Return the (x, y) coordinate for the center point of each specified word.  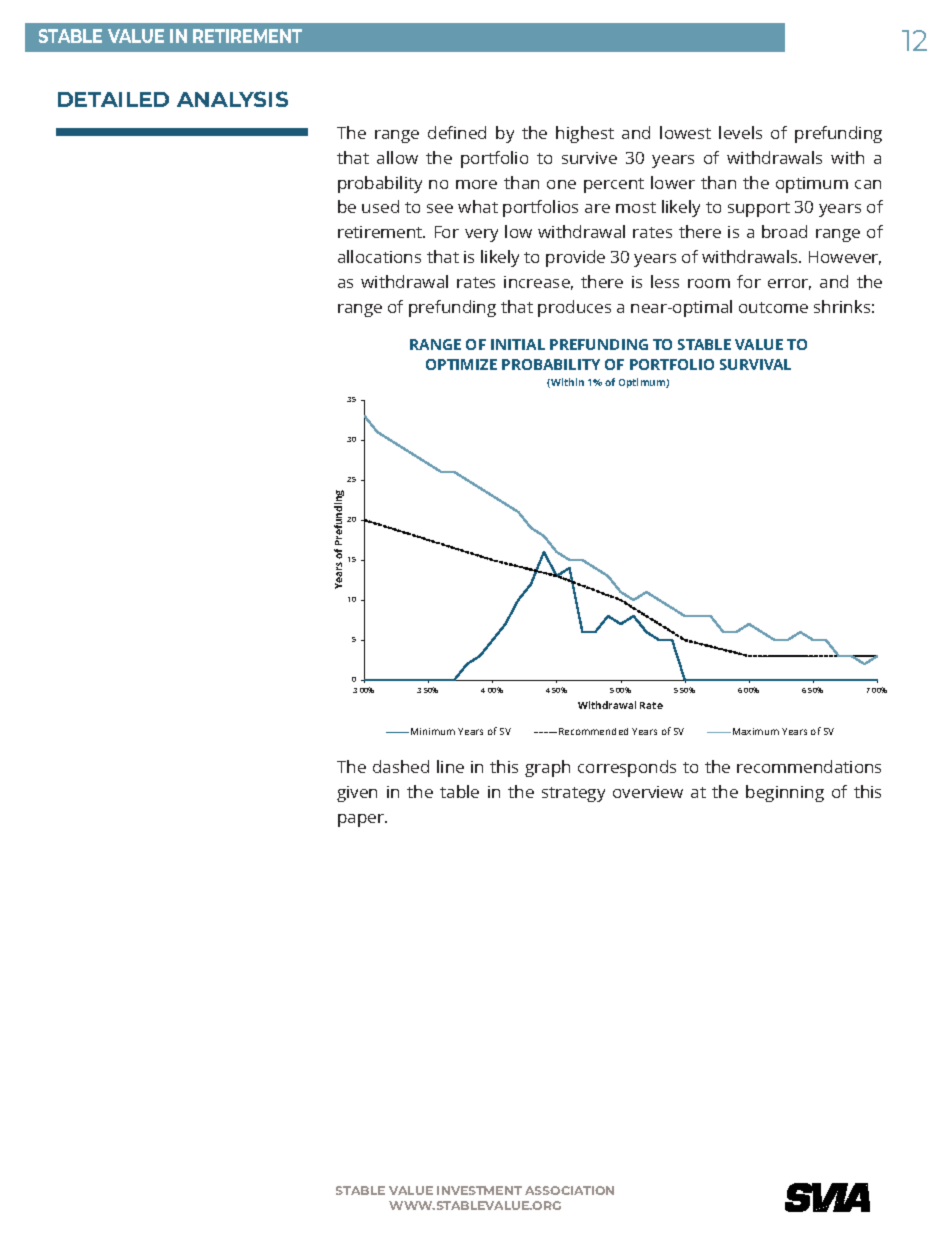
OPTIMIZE (461, 364)
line (450, 766)
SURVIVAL (755, 364)
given (357, 794)
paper (362, 820)
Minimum (433, 731)
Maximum (756, 731)
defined (457, 132)
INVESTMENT (479, 1190)
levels (740, 132)
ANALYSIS (232, 99)
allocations (379, 256)
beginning (785, 793)
